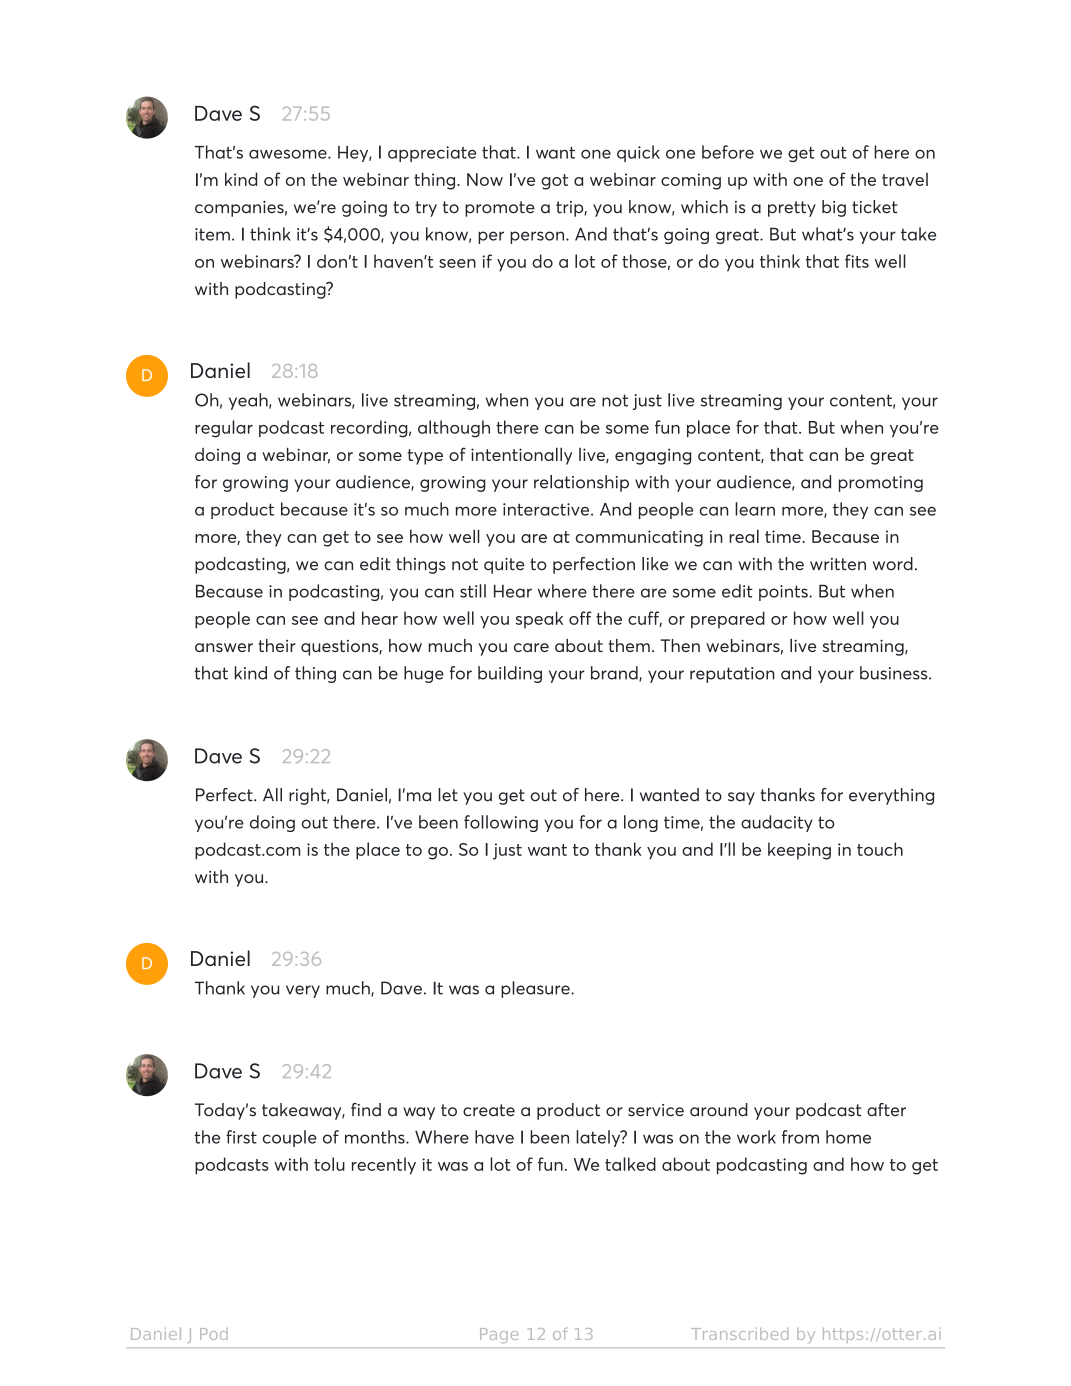 This screenshot has width=1071, height=1386. Describe the element at coordinates (739, 1334) in the screenshot. I see `Transcribed` at that location.
